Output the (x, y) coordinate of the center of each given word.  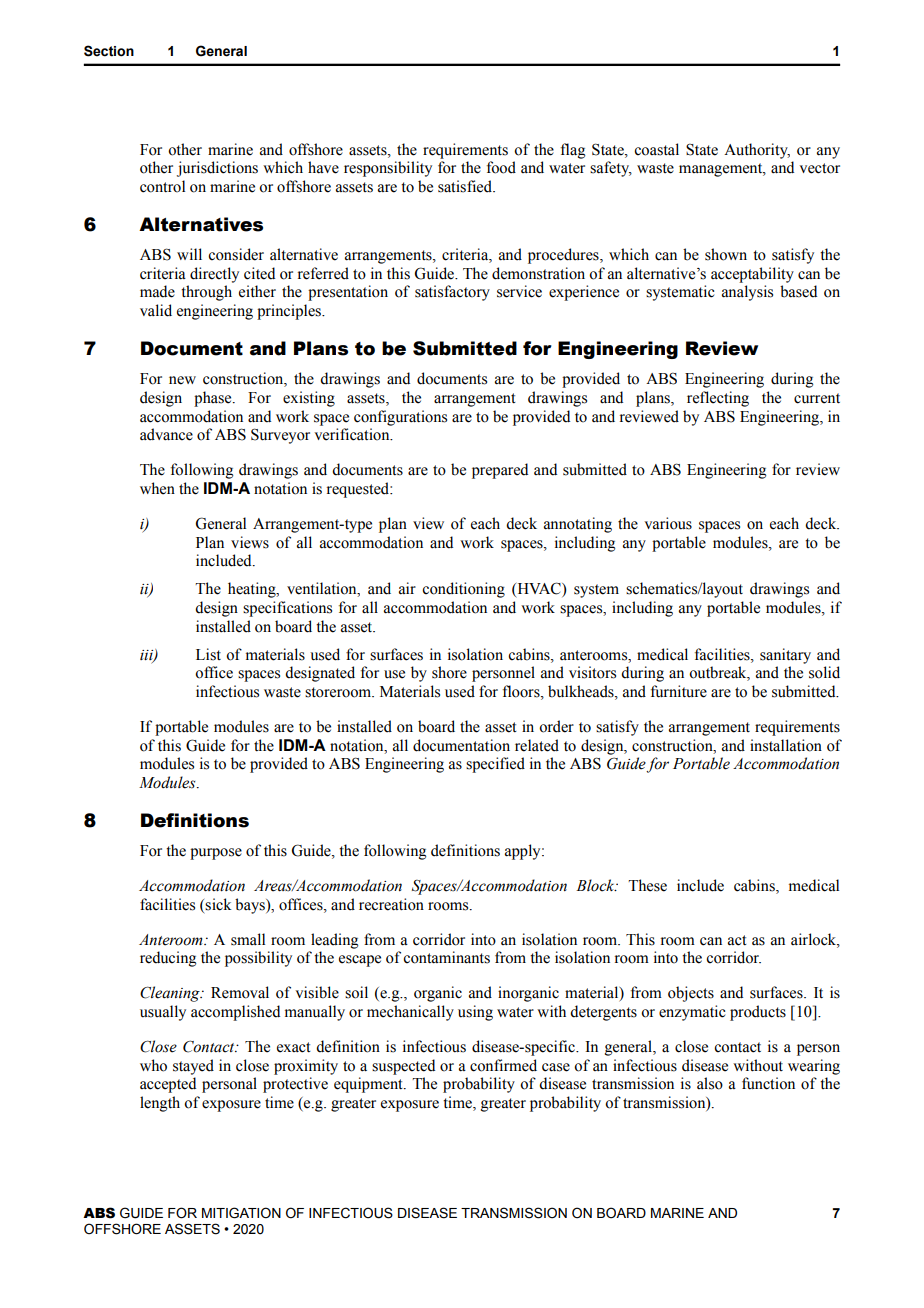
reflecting (718, 399)
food (501, 167)
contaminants (446, 957)
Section (109, 51)
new (182, 380)
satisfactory (452, 293)
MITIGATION (241, 1213)
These (647, 885)
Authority (757, 151)
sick (218, 904)
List (208, 654)
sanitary (785, 656)
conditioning (463, 590)
